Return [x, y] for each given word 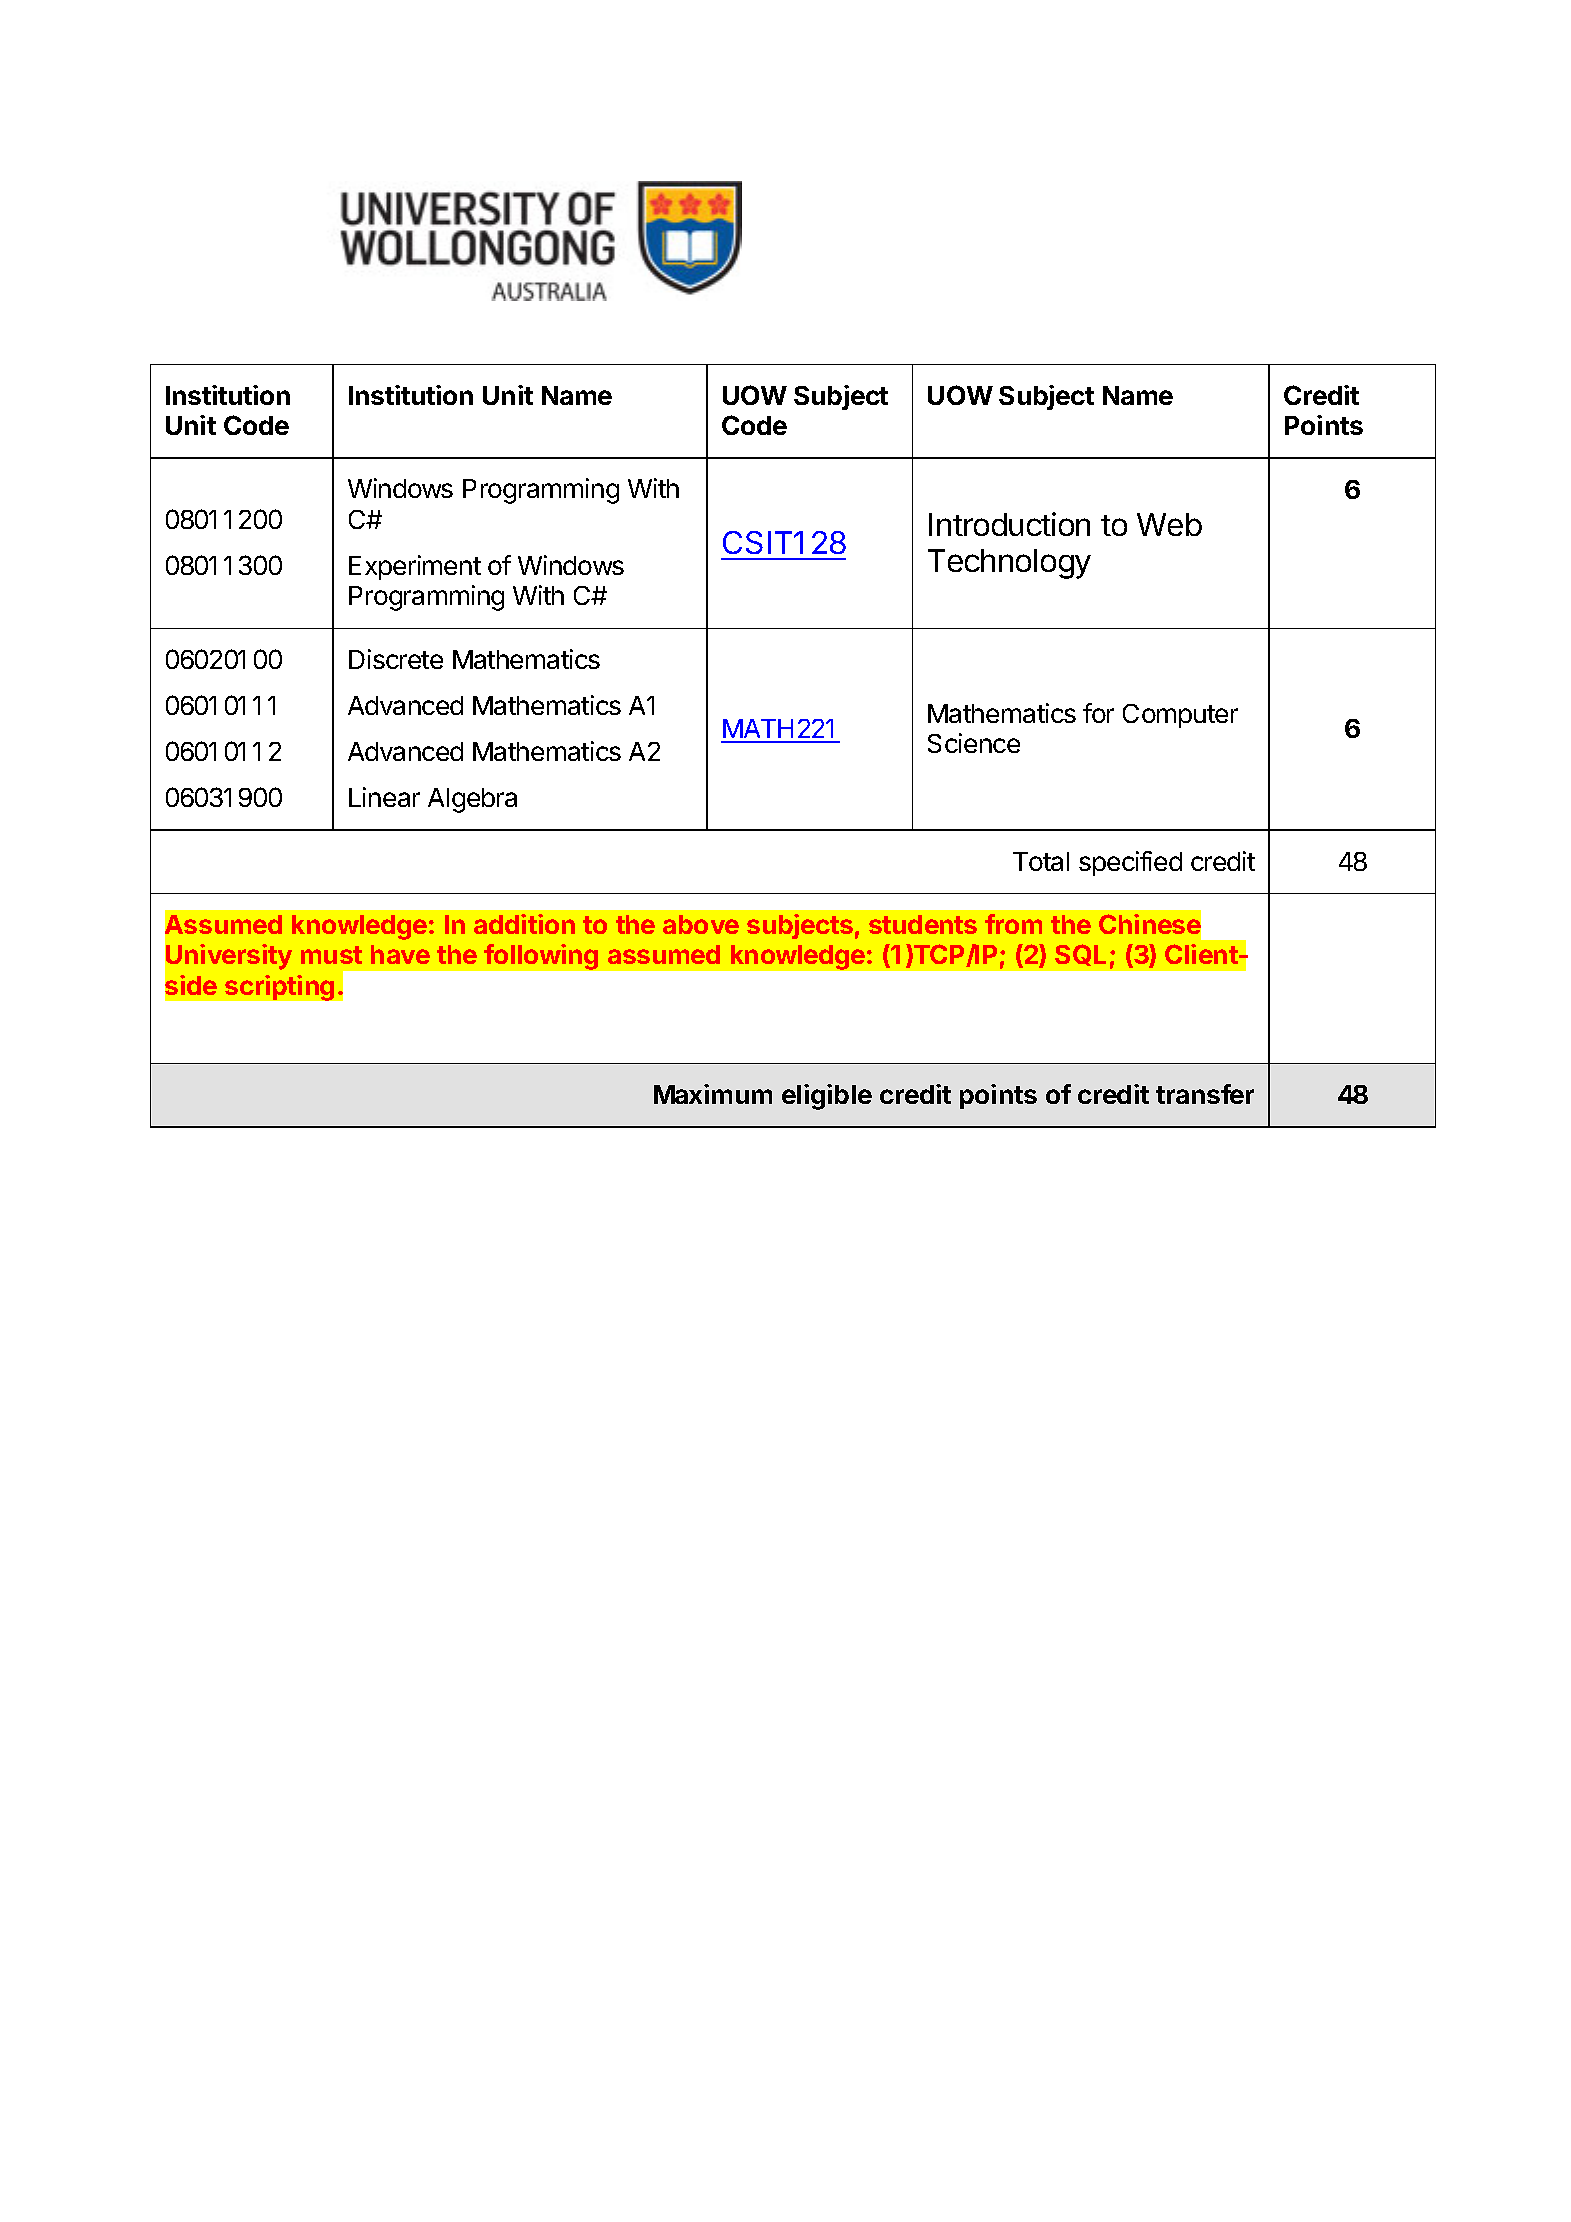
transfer [1205, 1094]
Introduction [1009, 524]
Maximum [713, 1094]
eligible [827, 1097]
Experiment [415, 567]
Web [1169, 524]
